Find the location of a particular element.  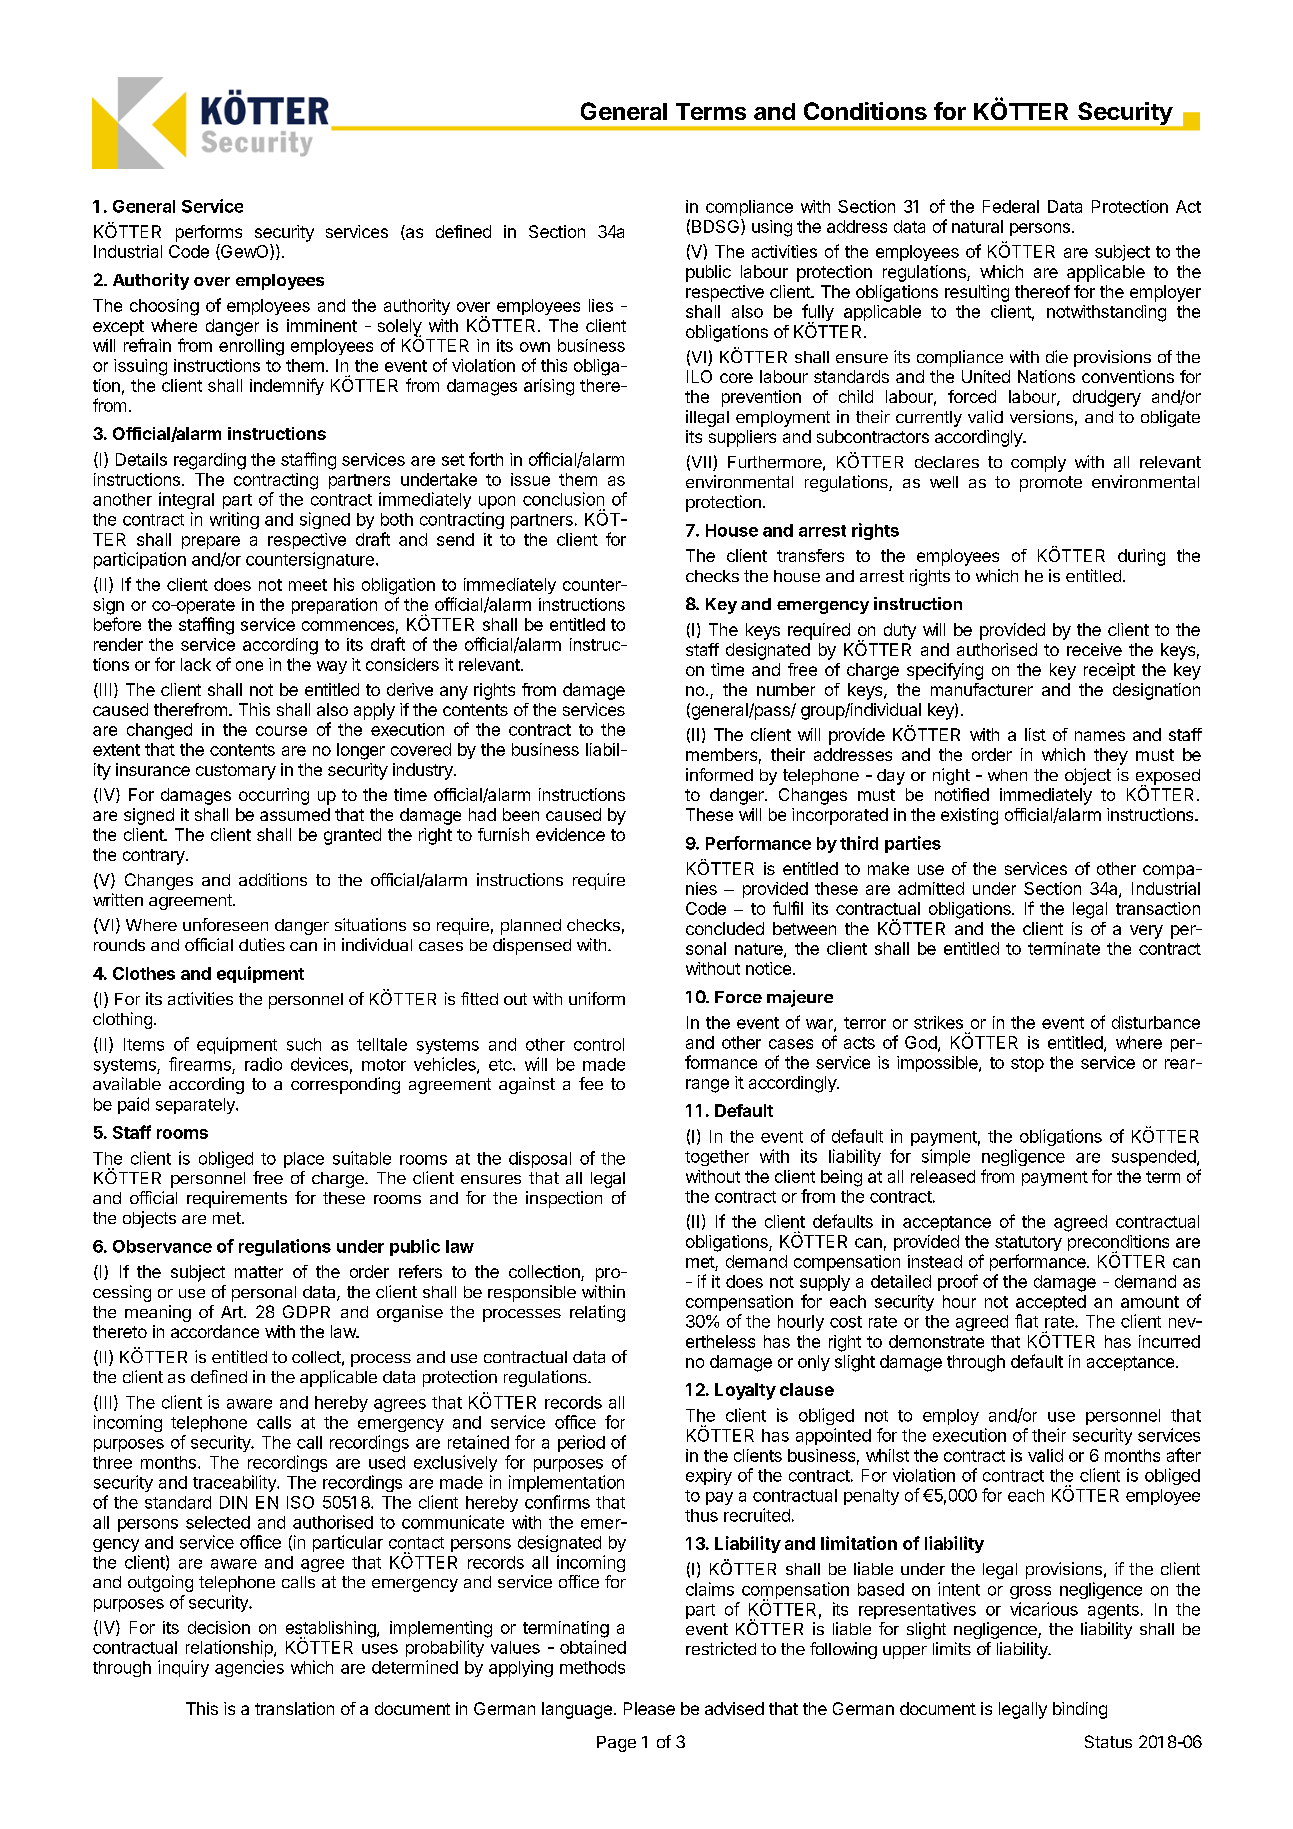

statutory is located at coordinates (1028, 1243).
